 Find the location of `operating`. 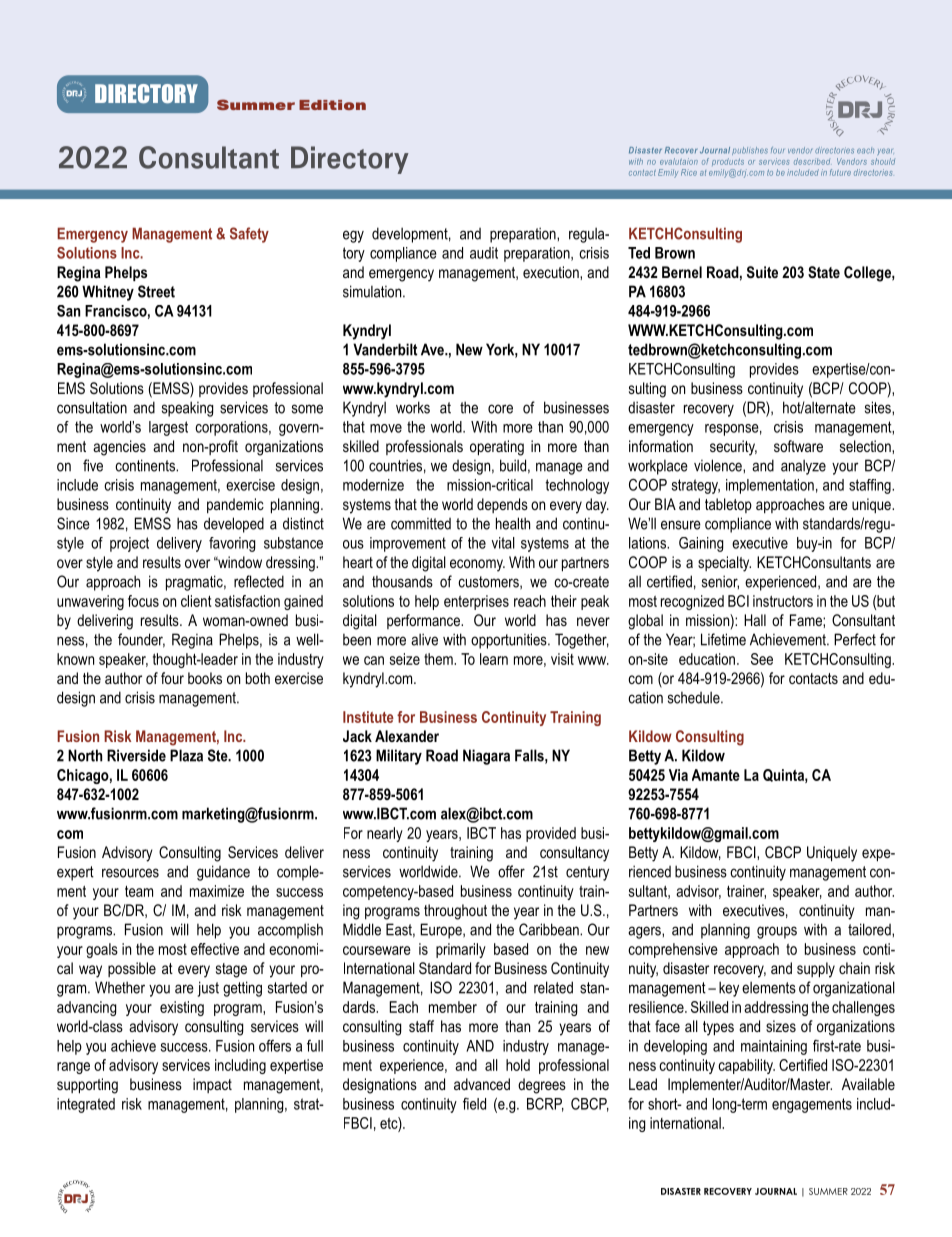

operating is located at coordinates (497, 448).
